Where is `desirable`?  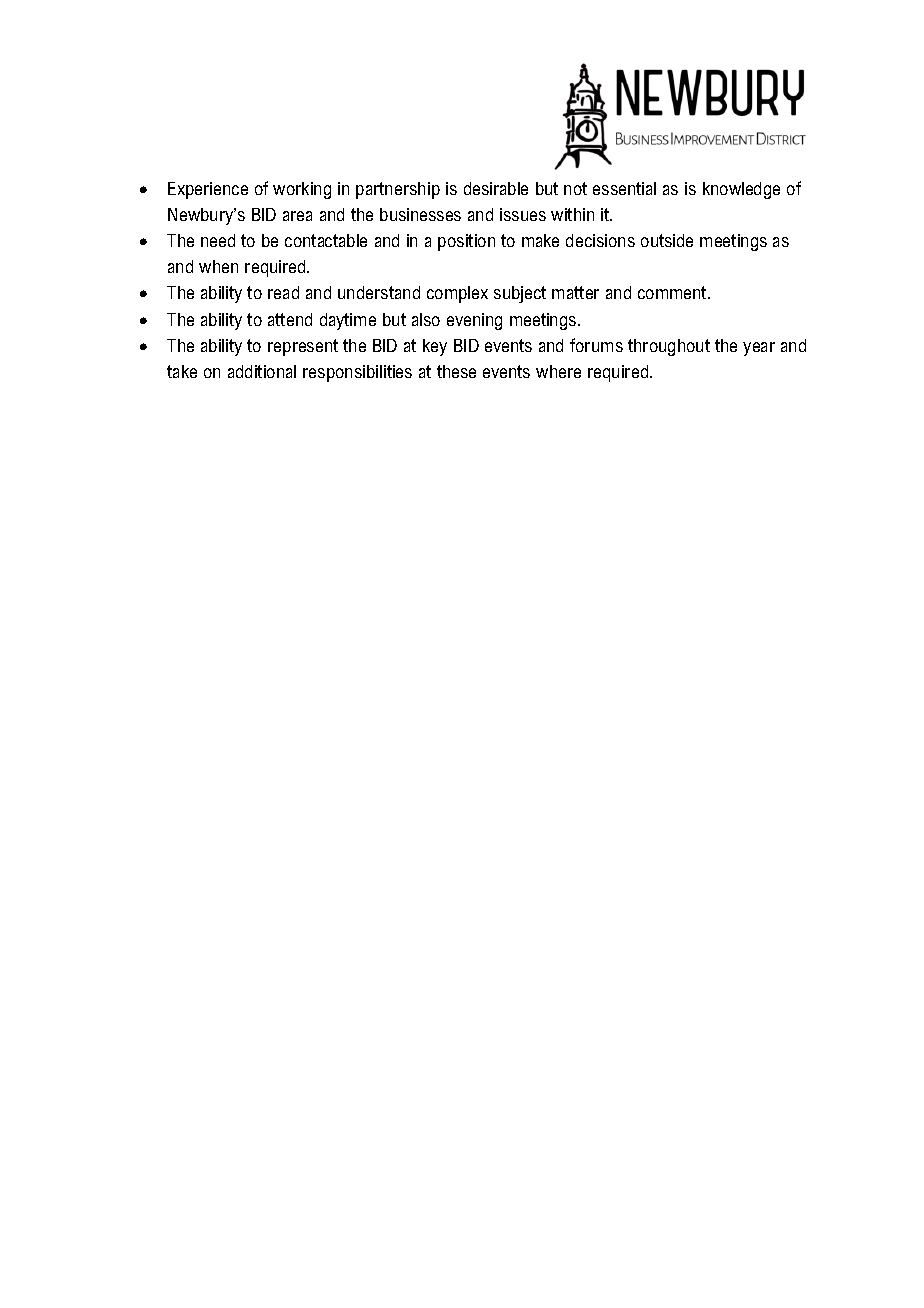
desirable is located at coordinates (496, 188).
